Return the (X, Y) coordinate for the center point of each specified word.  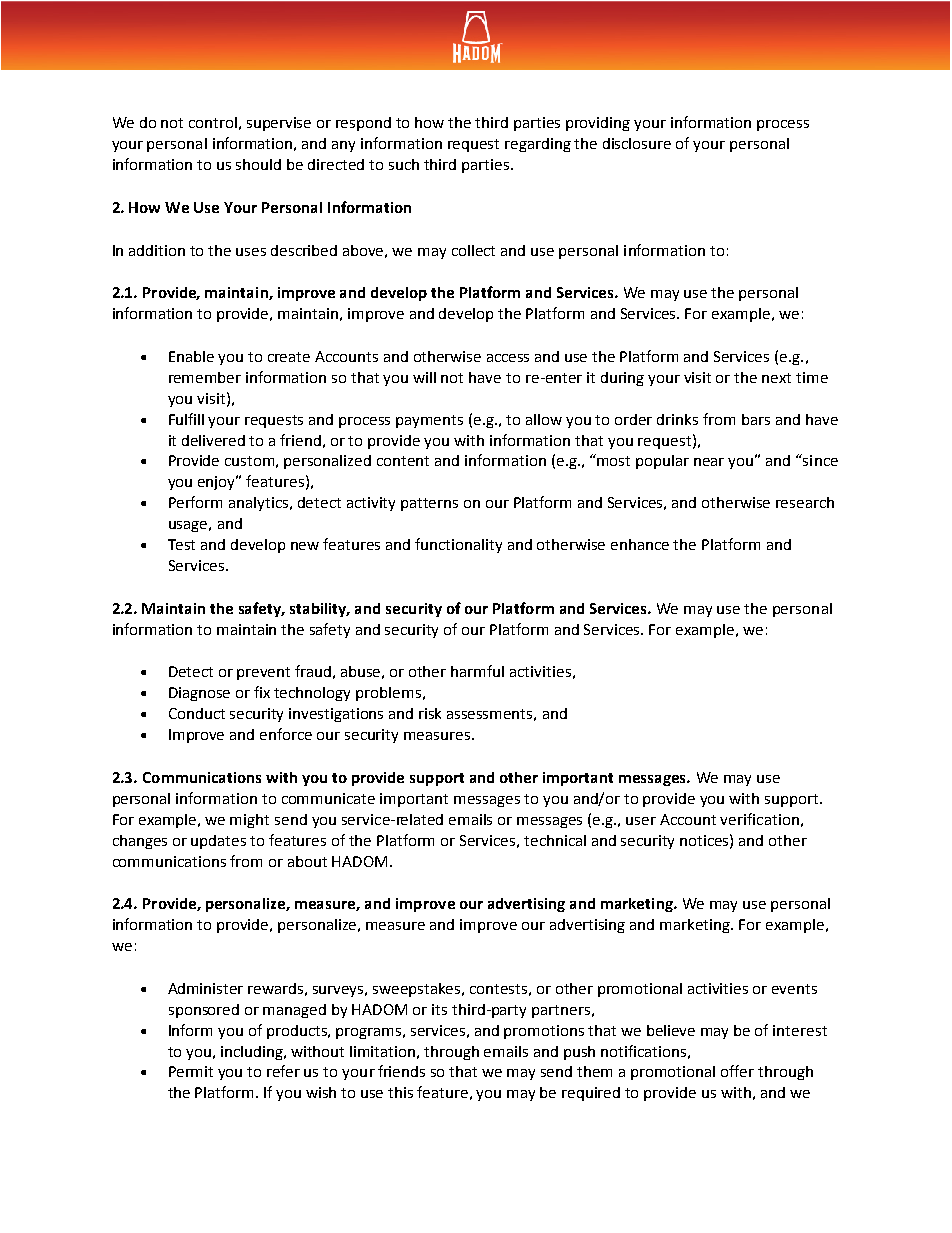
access (508, 358)
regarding (538, 145)
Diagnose (199, 694)
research (805, 502)
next (776, 378)
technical (555, 840)
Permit (191, 1071)
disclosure (637, 143)
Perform (195, 502)
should (258, 164)
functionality (458, 545)
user (641, 821)
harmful (477, 671)
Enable (191, 356)
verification (759, 819)
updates (218, 842)
